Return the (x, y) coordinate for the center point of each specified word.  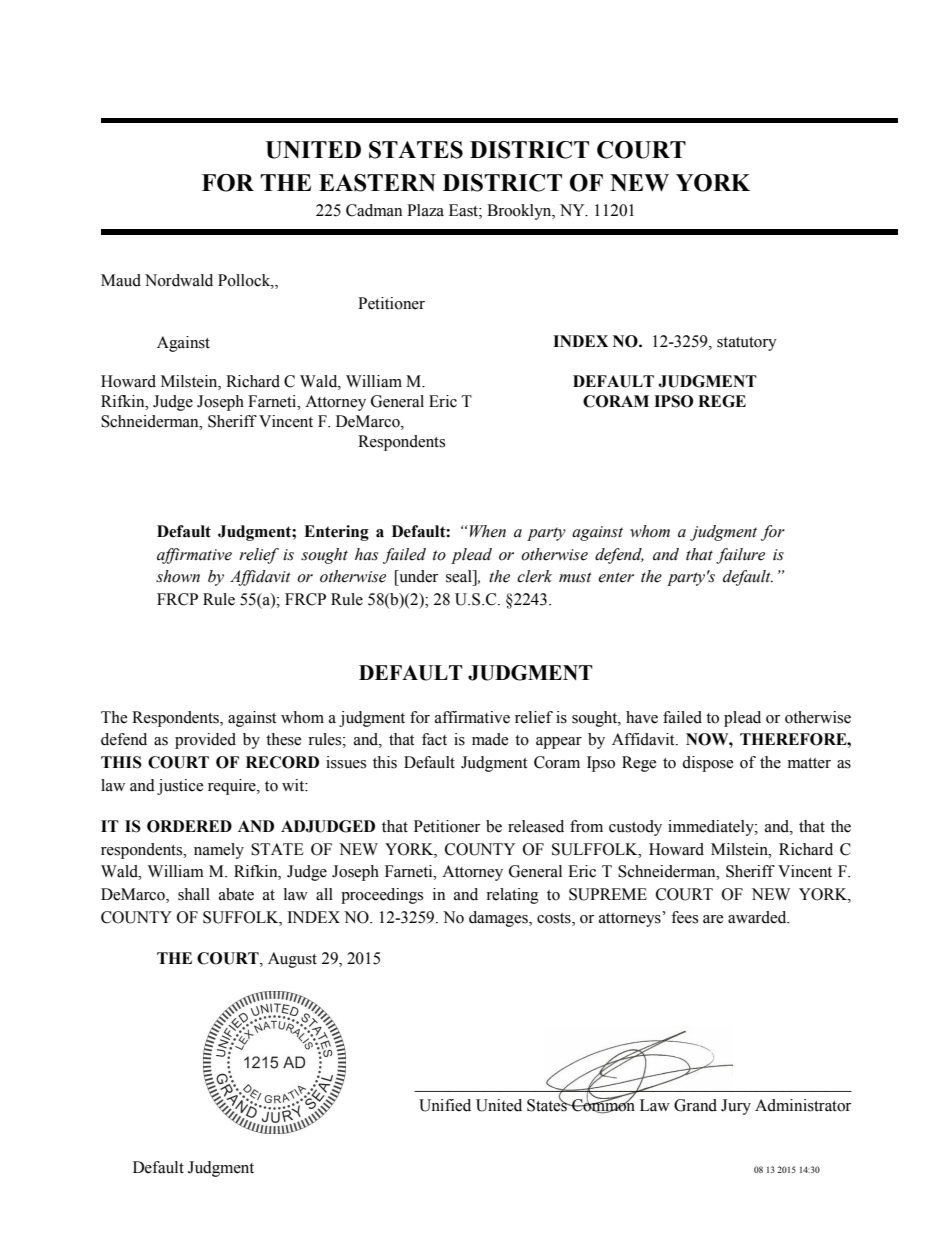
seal (460, 576)
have (642, 717)
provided (205, 741)
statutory (747, 344)
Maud (121, 280)
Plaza (425, 210)
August (292, 960)
